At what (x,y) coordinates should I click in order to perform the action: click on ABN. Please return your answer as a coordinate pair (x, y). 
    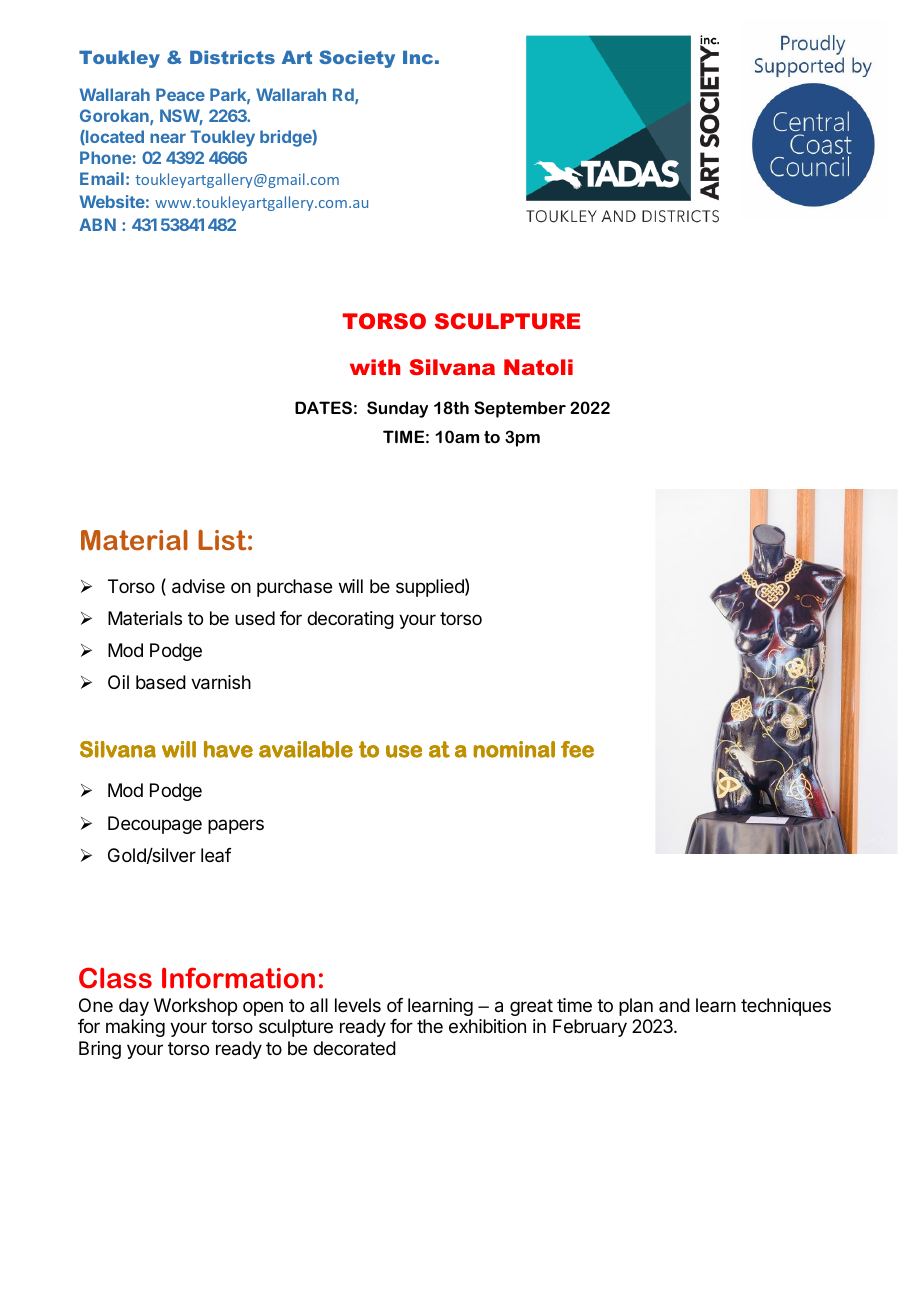
    Looking at the image, I should click on (97, 224).
